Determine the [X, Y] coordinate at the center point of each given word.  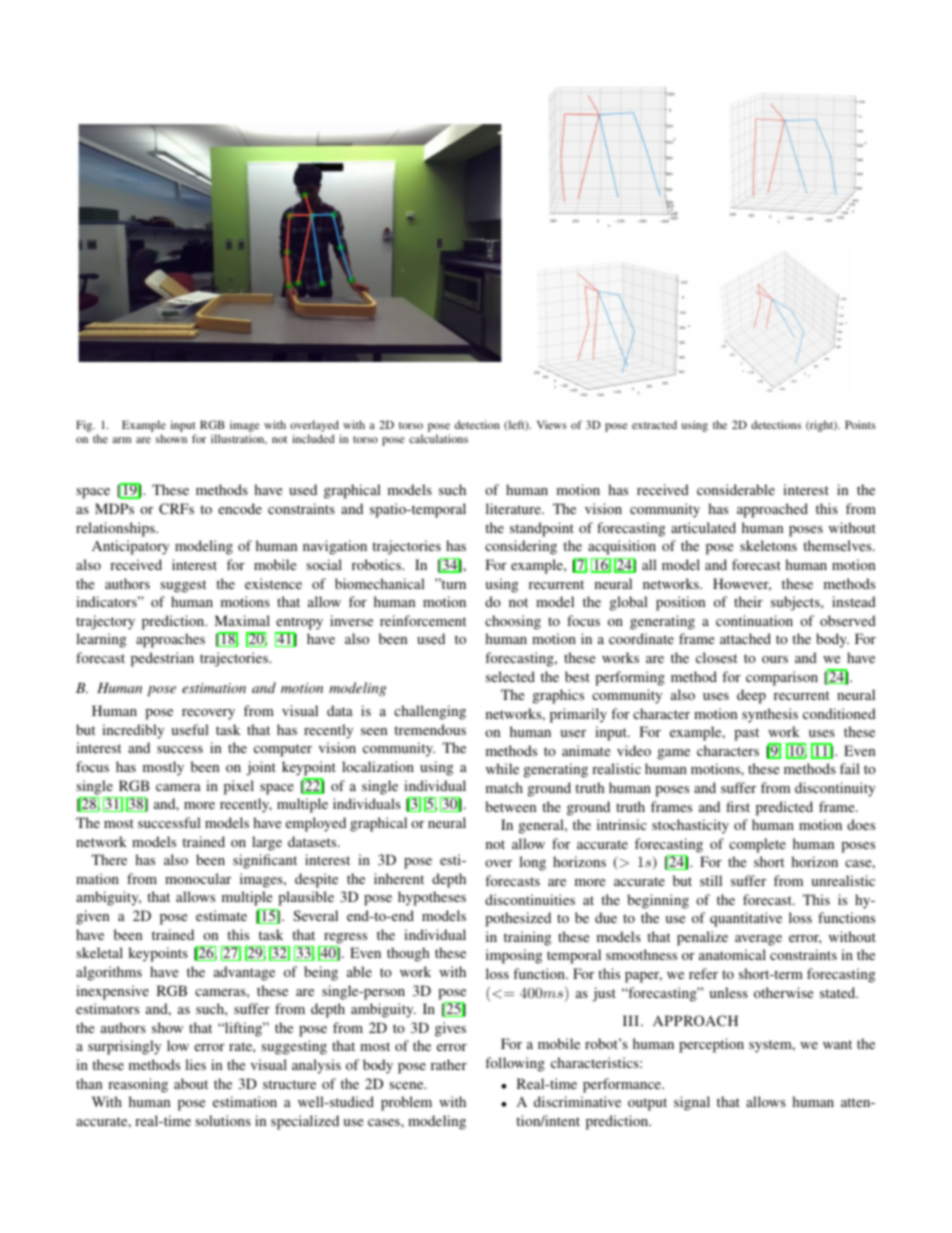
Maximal [242, 620]
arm [122, 440]
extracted [654, 424]
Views [552, 424]
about [191, 1083]
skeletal [99, 952]
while [502, 768]
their [748, 601]
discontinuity [835, 789]
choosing [513, 622]
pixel [239, 787]
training [527, 938]
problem [406, 1103]
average [758, 940]
